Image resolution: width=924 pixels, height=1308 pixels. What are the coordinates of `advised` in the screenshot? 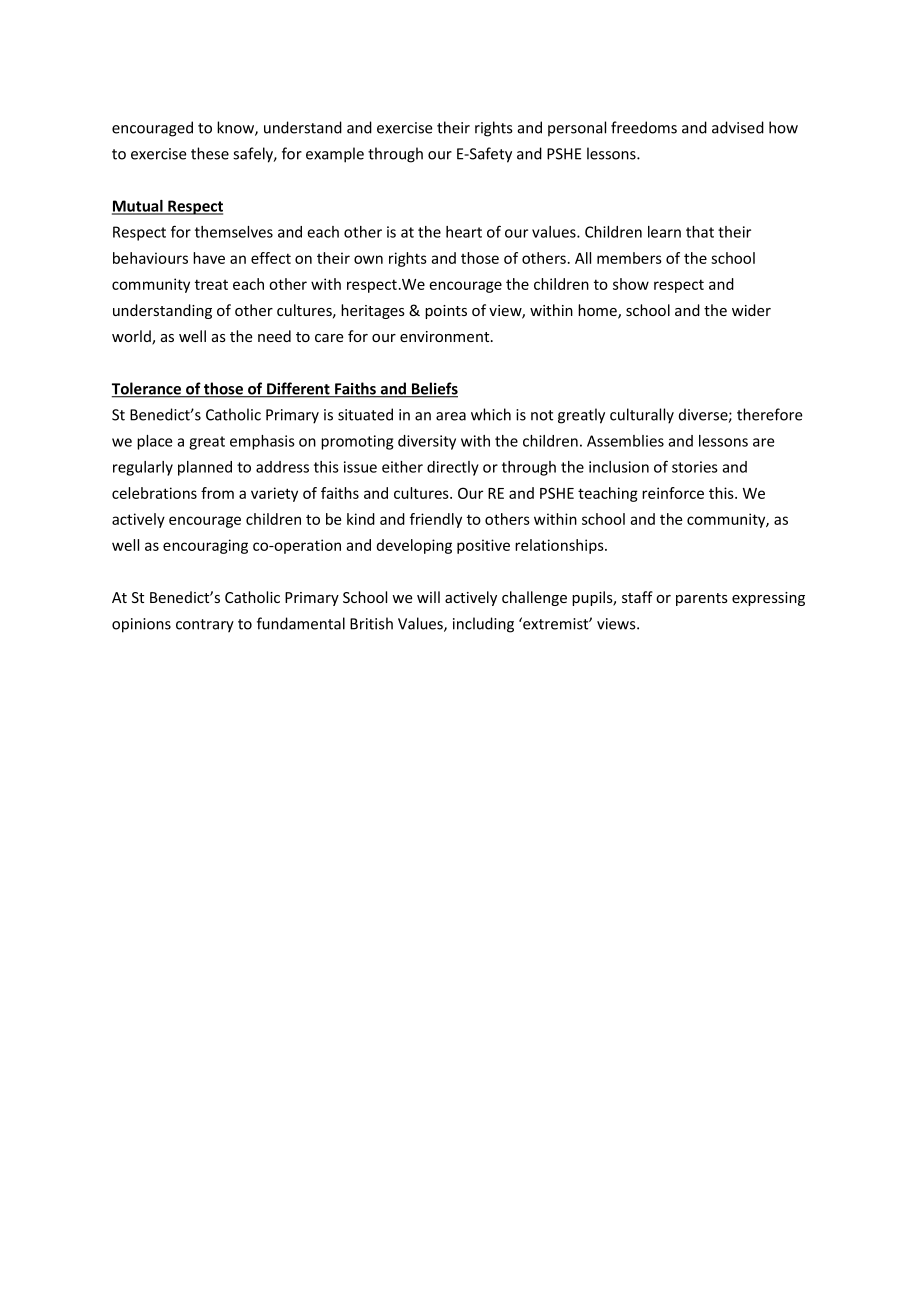 It's located at (738, 127).
